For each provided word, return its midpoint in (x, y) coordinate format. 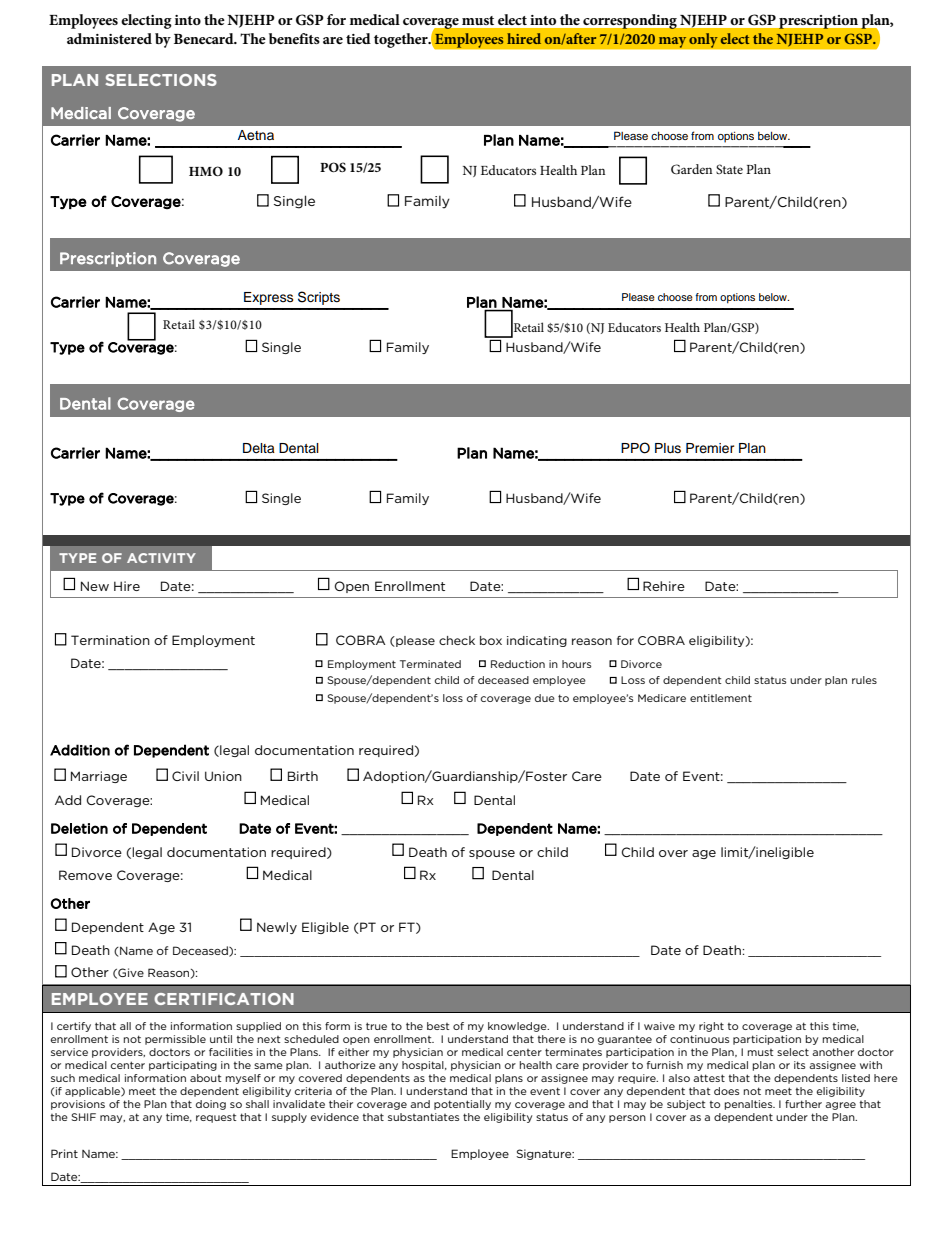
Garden (691, 169)
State (729, 169)
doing (211, 1105)
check (457, 640)
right (711, 1027)
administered (109, 38)
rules (864, 680)
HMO (206, 171)
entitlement (721, 698)
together (402, 40)
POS (333, 167)
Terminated (430, 664)
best (438, 1026)
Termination (110, 640)
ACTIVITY (161, 558)
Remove (85, 875)
